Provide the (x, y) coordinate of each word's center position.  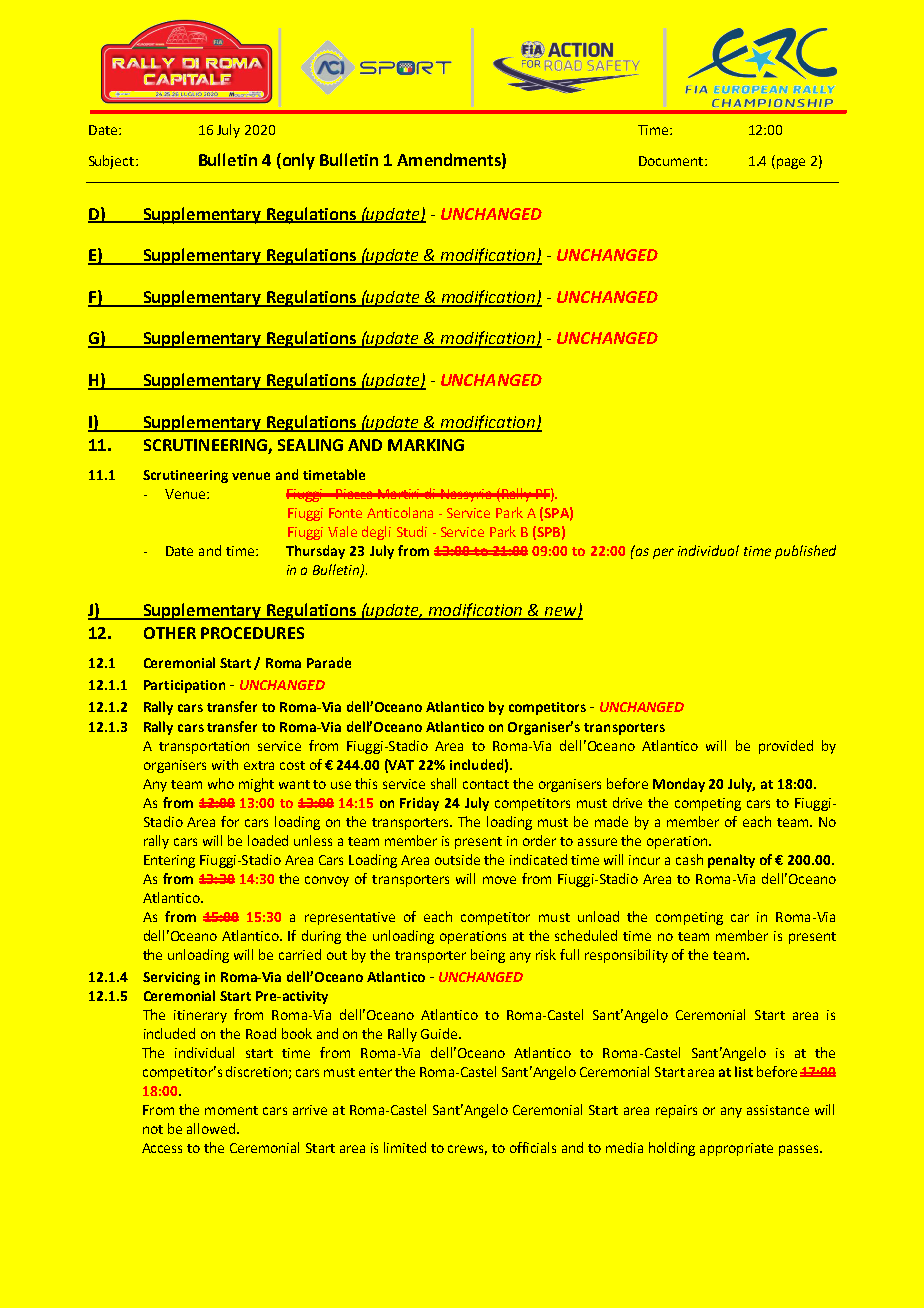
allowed (212, 1128)
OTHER (170, 633)
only (297, 161)
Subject (113, 162)
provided (786, 747)
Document (672, 161)
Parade (329, 662)
